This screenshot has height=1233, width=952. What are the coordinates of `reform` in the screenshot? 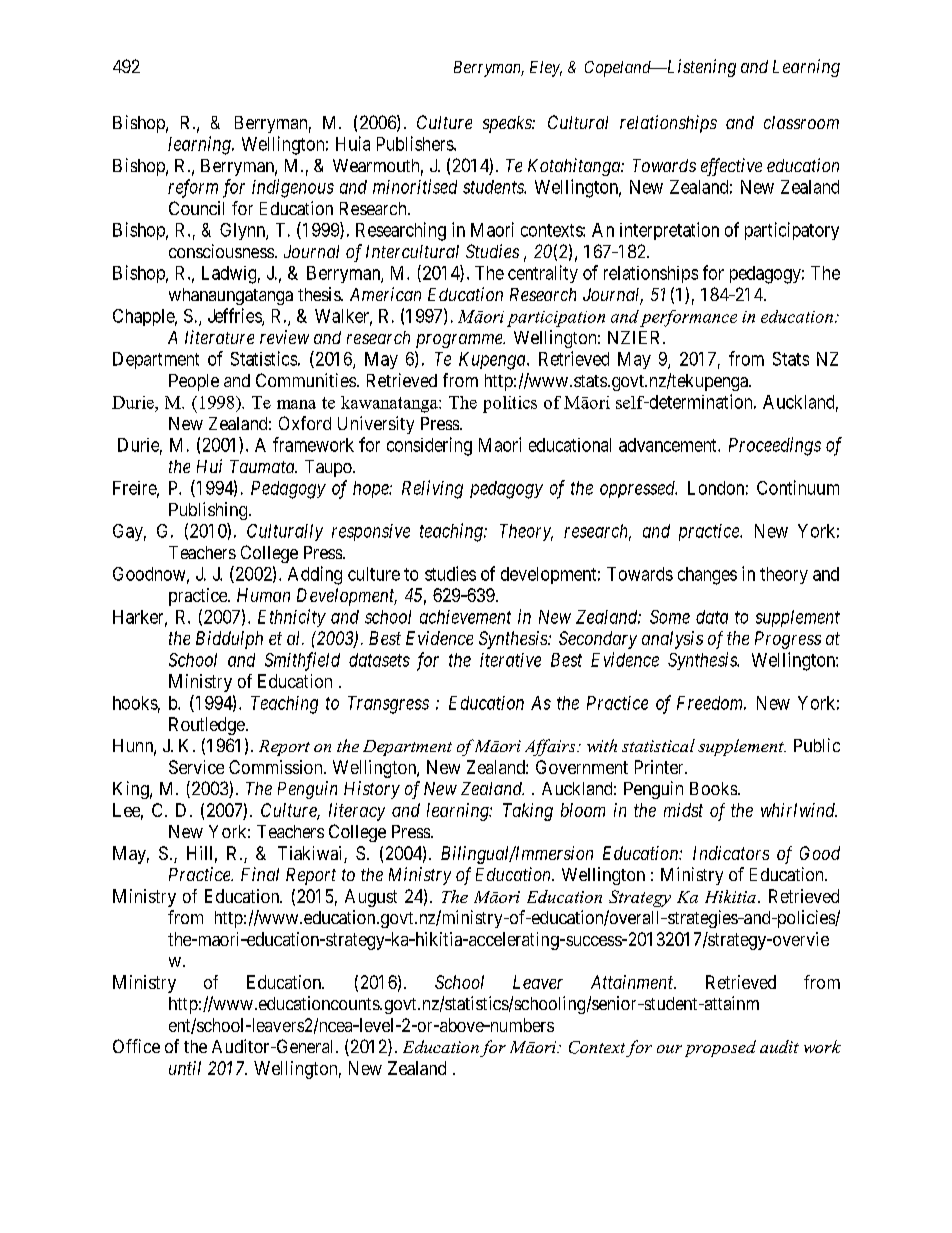 It's located at (193, 188).
